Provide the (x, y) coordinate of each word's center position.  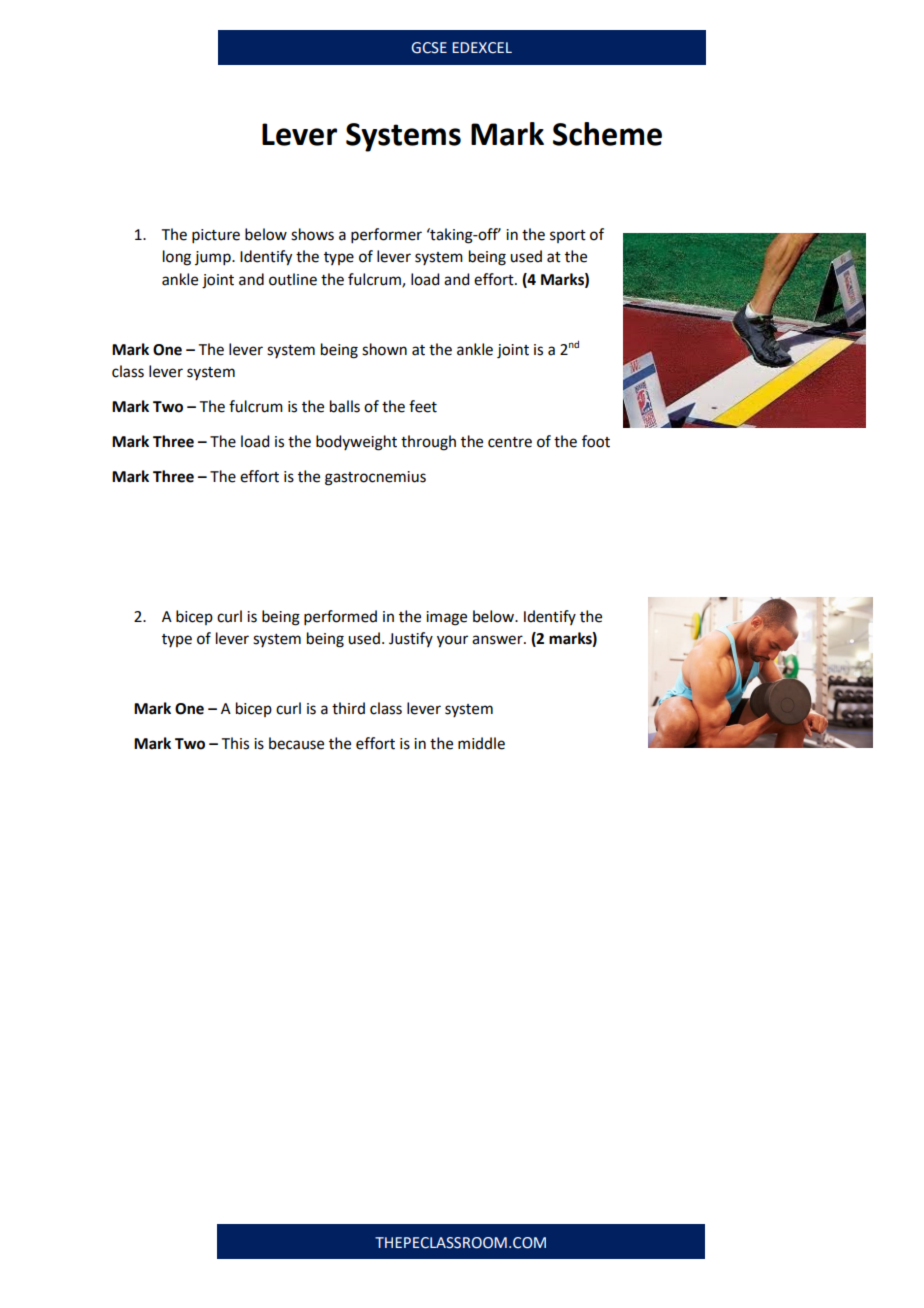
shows (312, 234)
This (235, 743)
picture (216, 236)
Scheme (607, 134)
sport (568, 236)
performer (386, 235)
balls (345, 406)
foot (596, 441)
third (348, 708)
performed (340, 617)
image (446, 618)
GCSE (429, 48)
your (452, 641)
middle (481, 743)
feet (423, 406)
